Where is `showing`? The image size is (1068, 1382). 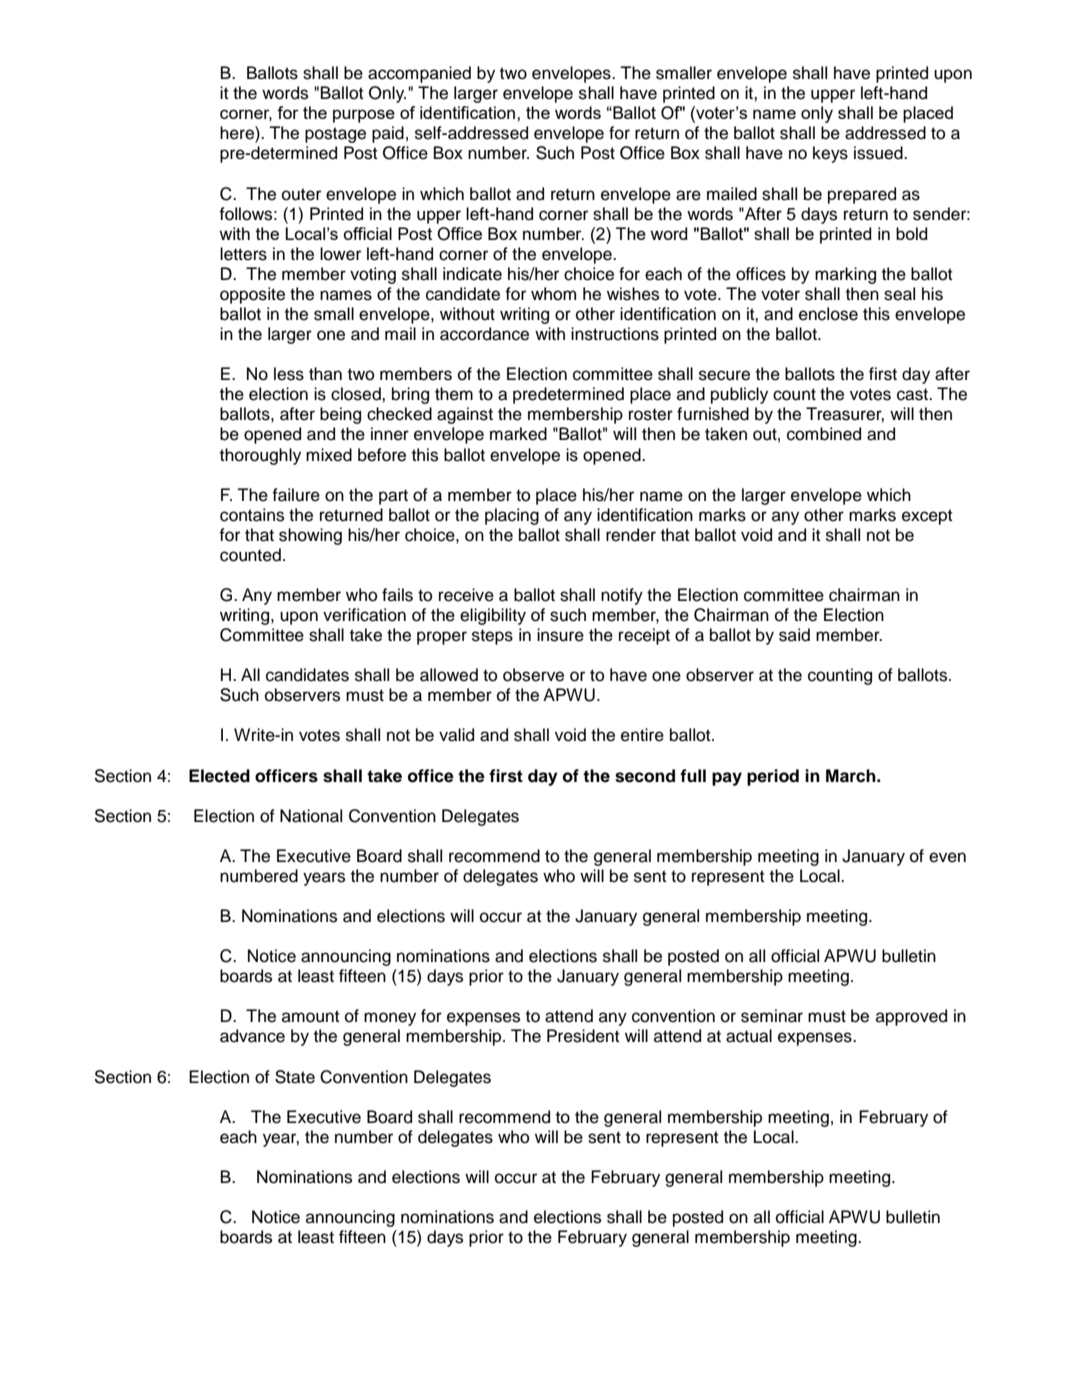
showing is located at coordinates (310, 536).
